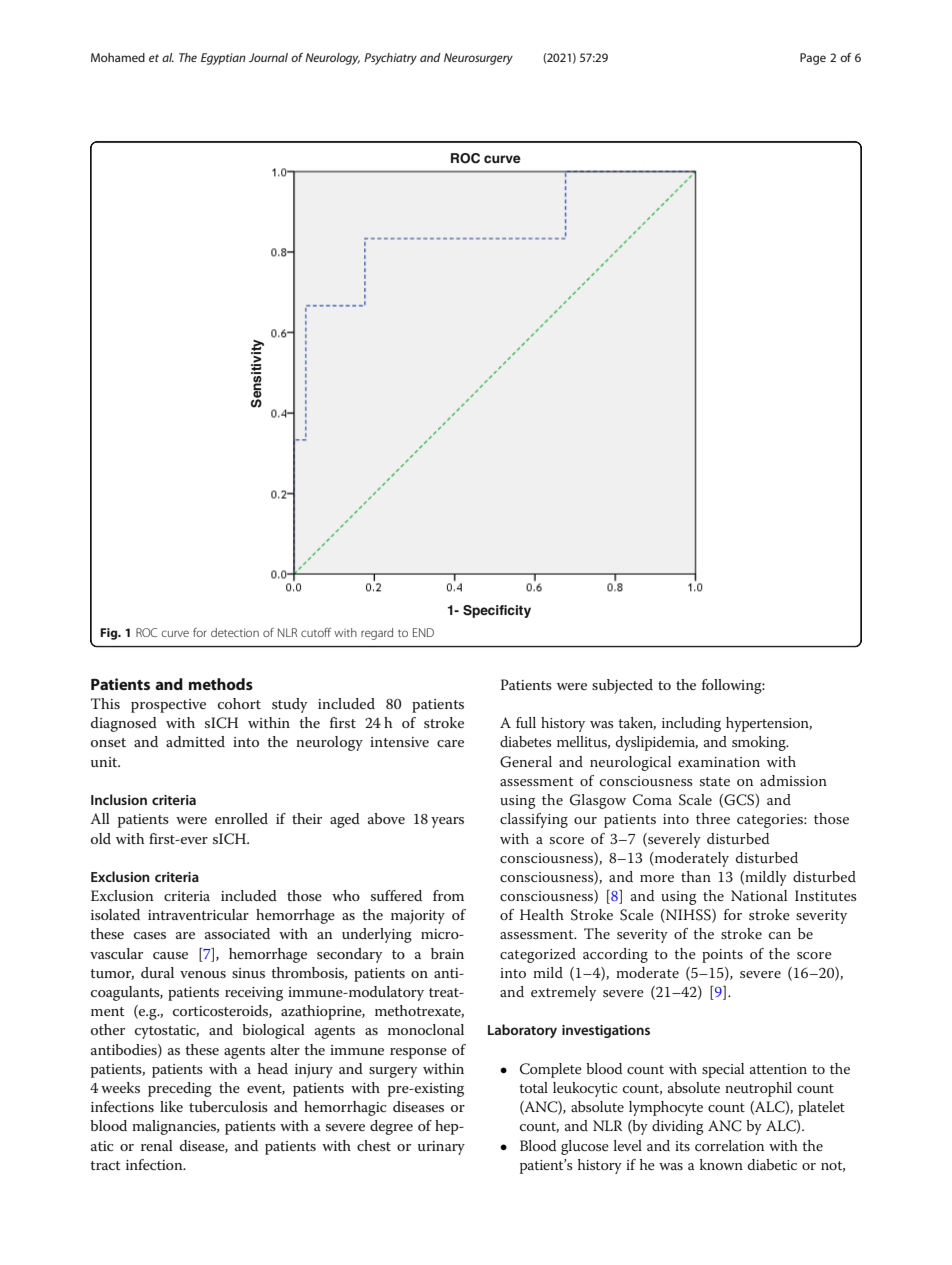  What do you see at coordinates (235, 632) in the page?
I see `detection` at bounding box center [235, 632].
